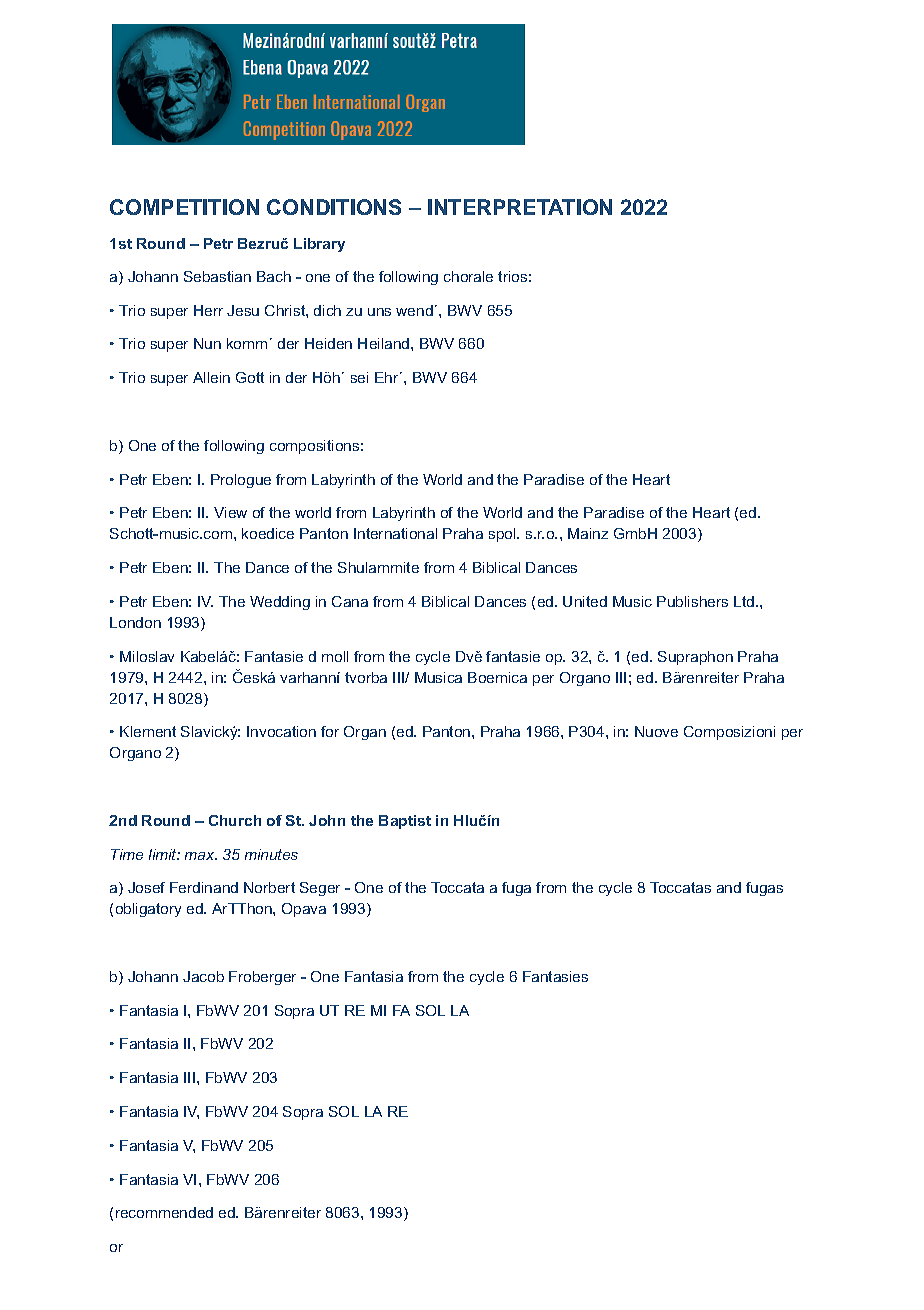 The image size is (924, 1310). I want to click on for, so click(330, 731).
